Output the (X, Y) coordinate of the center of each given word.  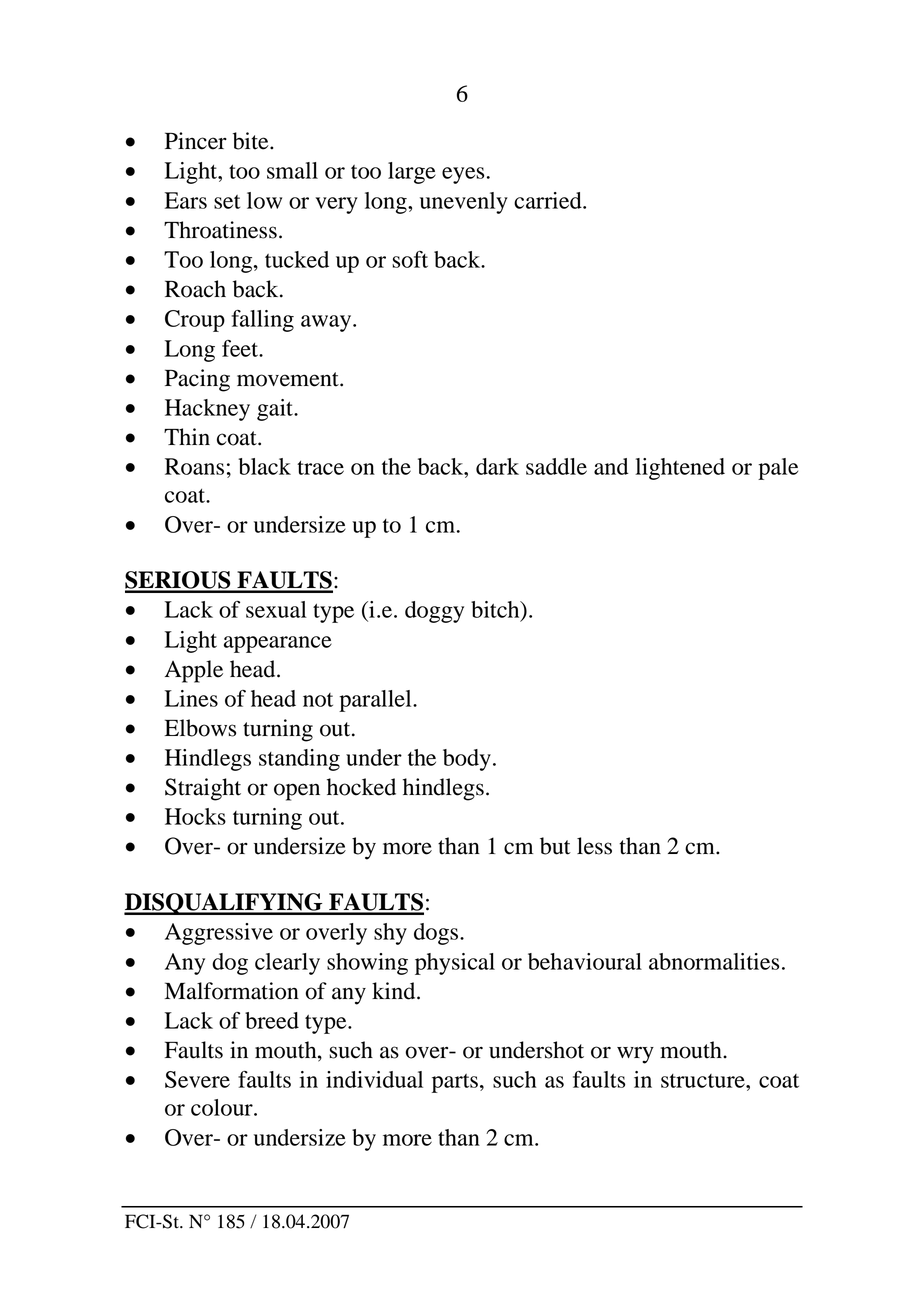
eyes (463, 175)
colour (223, 1107)
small (292, 170)
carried (549, 200)
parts (455, 1083)
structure (704, 1081)
